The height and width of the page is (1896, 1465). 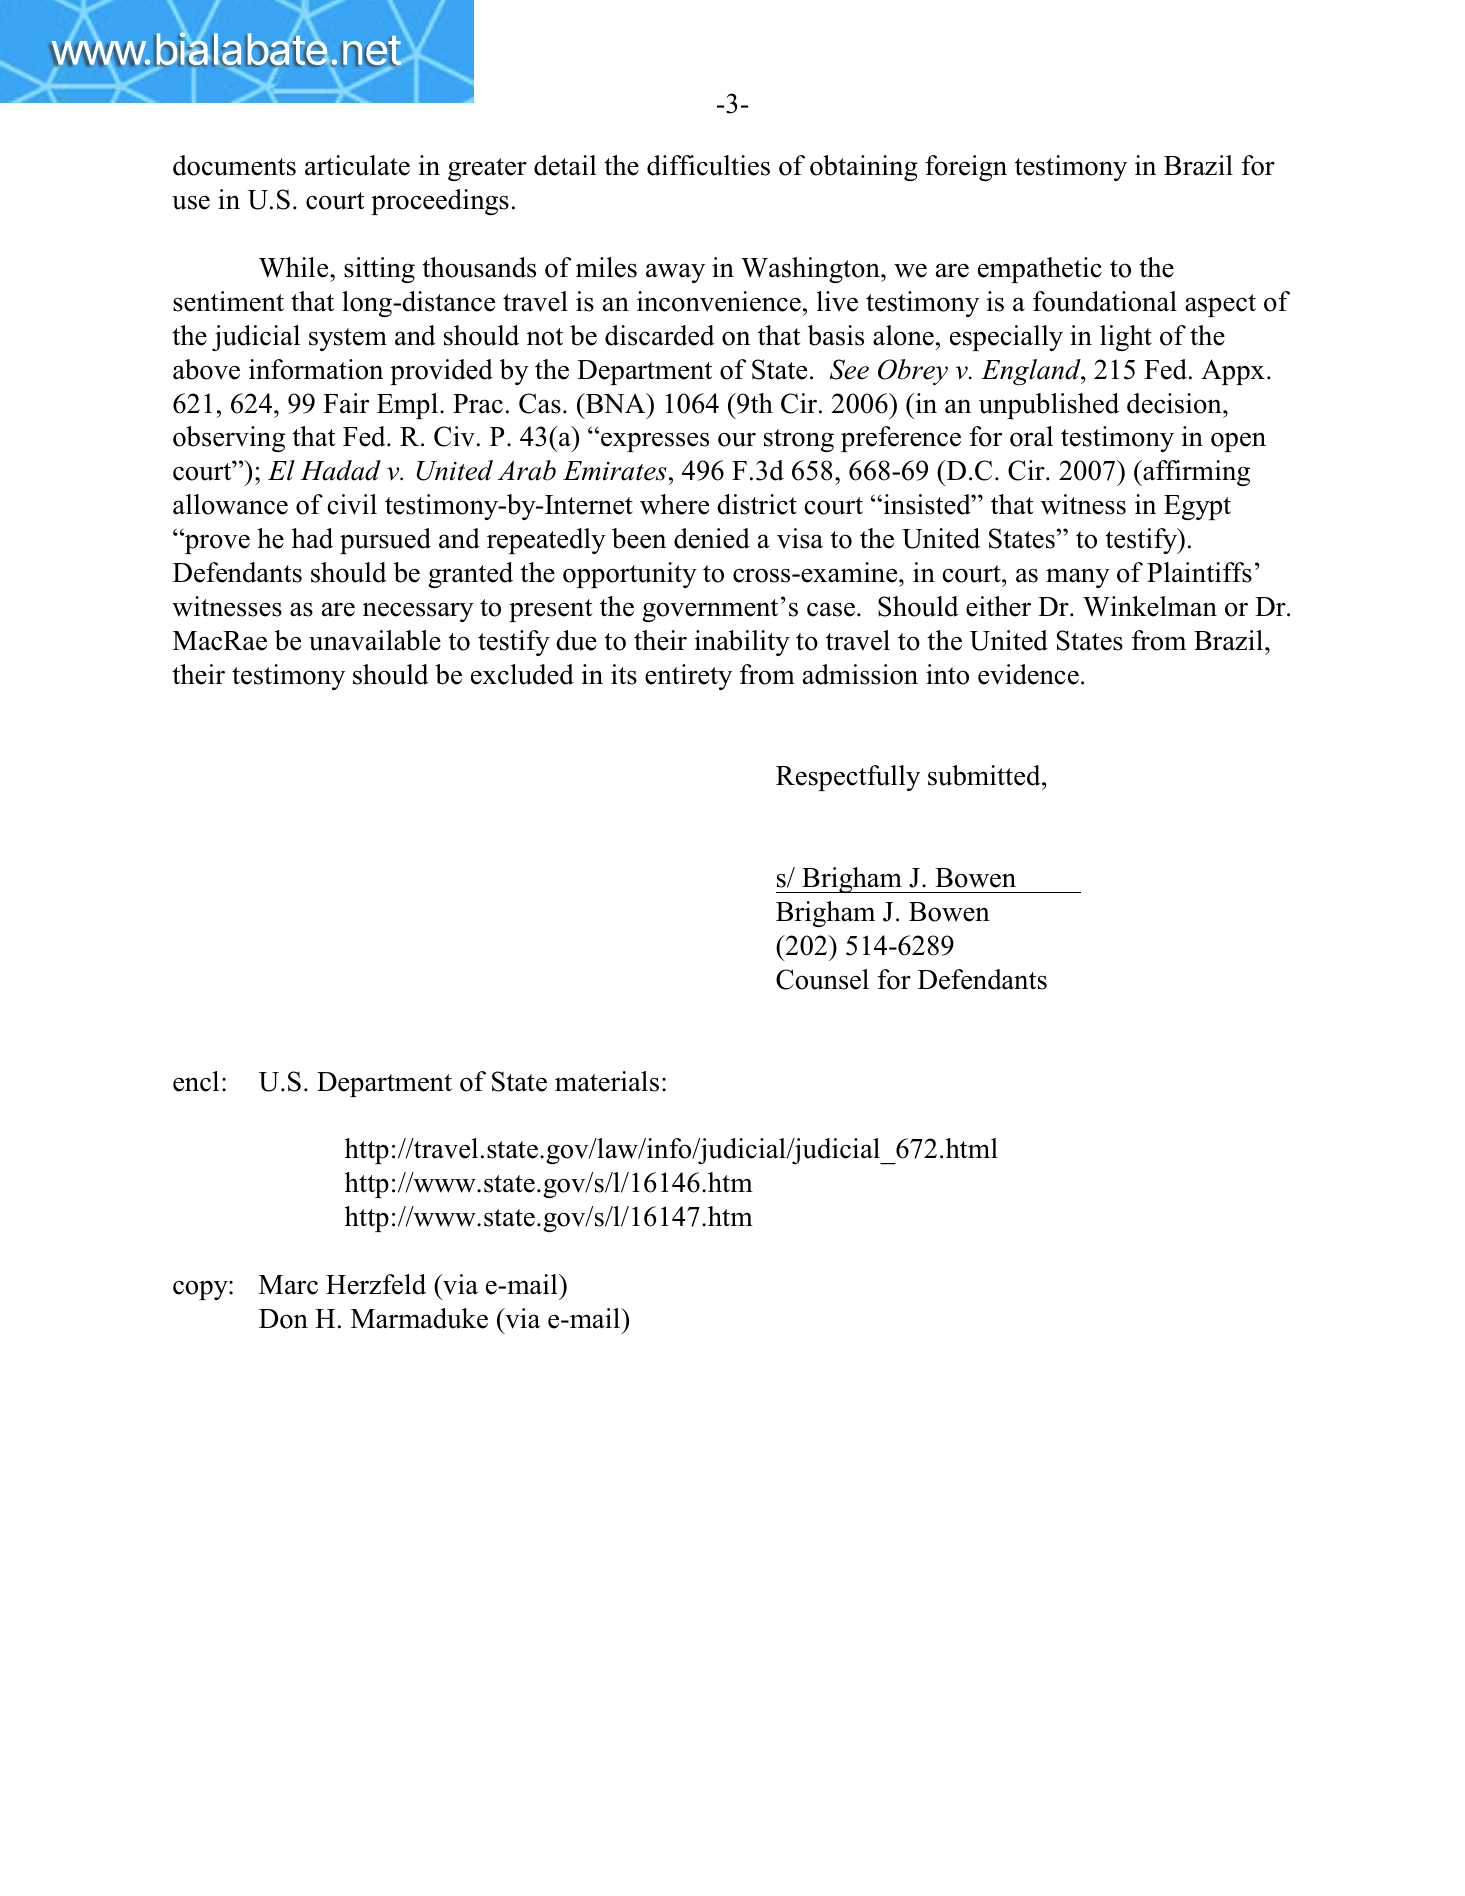 What do you see at coordinates (283, 1319) in the page?
I see `Don` at bounding box center [283, 1319].
